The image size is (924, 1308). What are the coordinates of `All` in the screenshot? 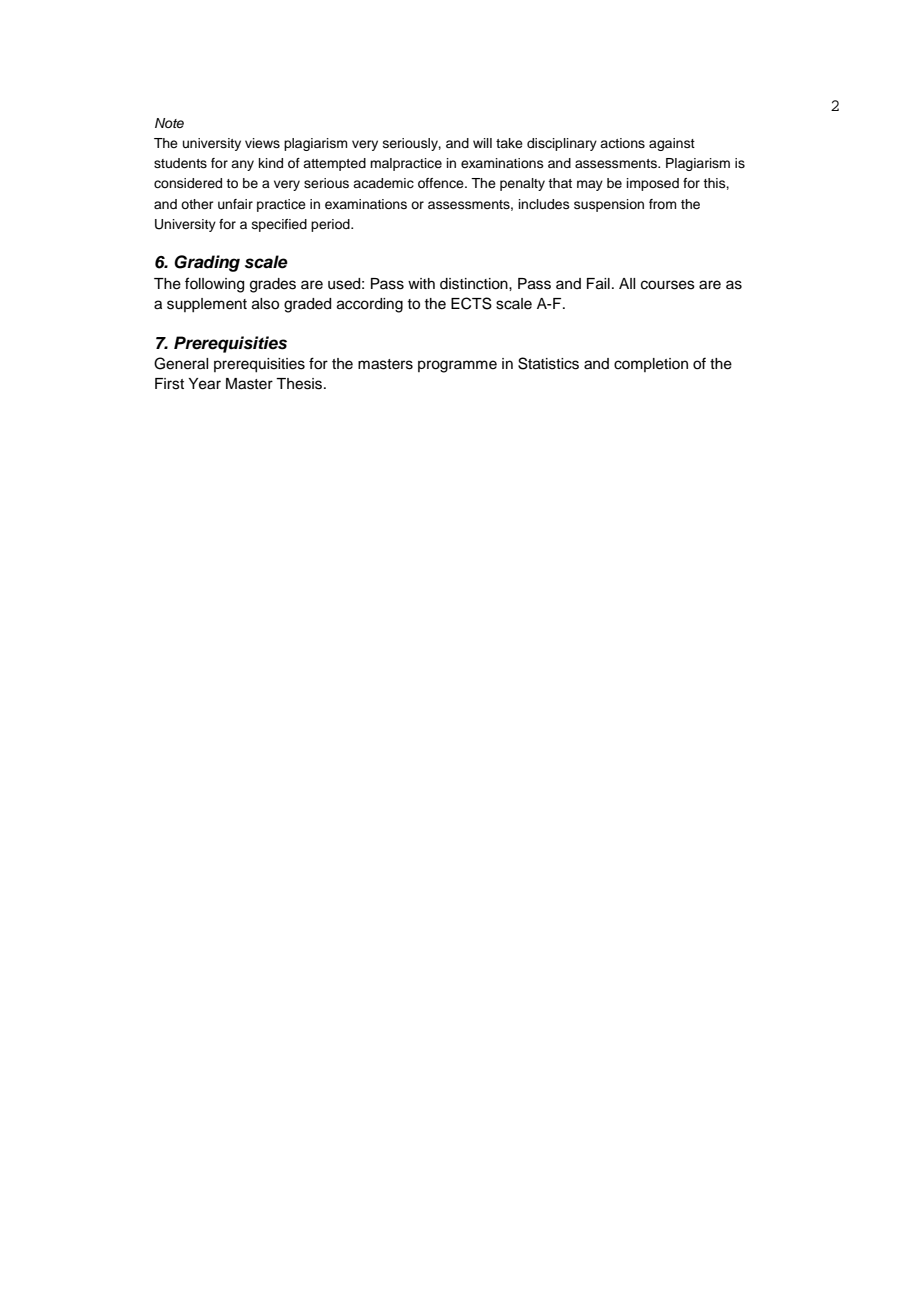 It's located at (627, 283).
